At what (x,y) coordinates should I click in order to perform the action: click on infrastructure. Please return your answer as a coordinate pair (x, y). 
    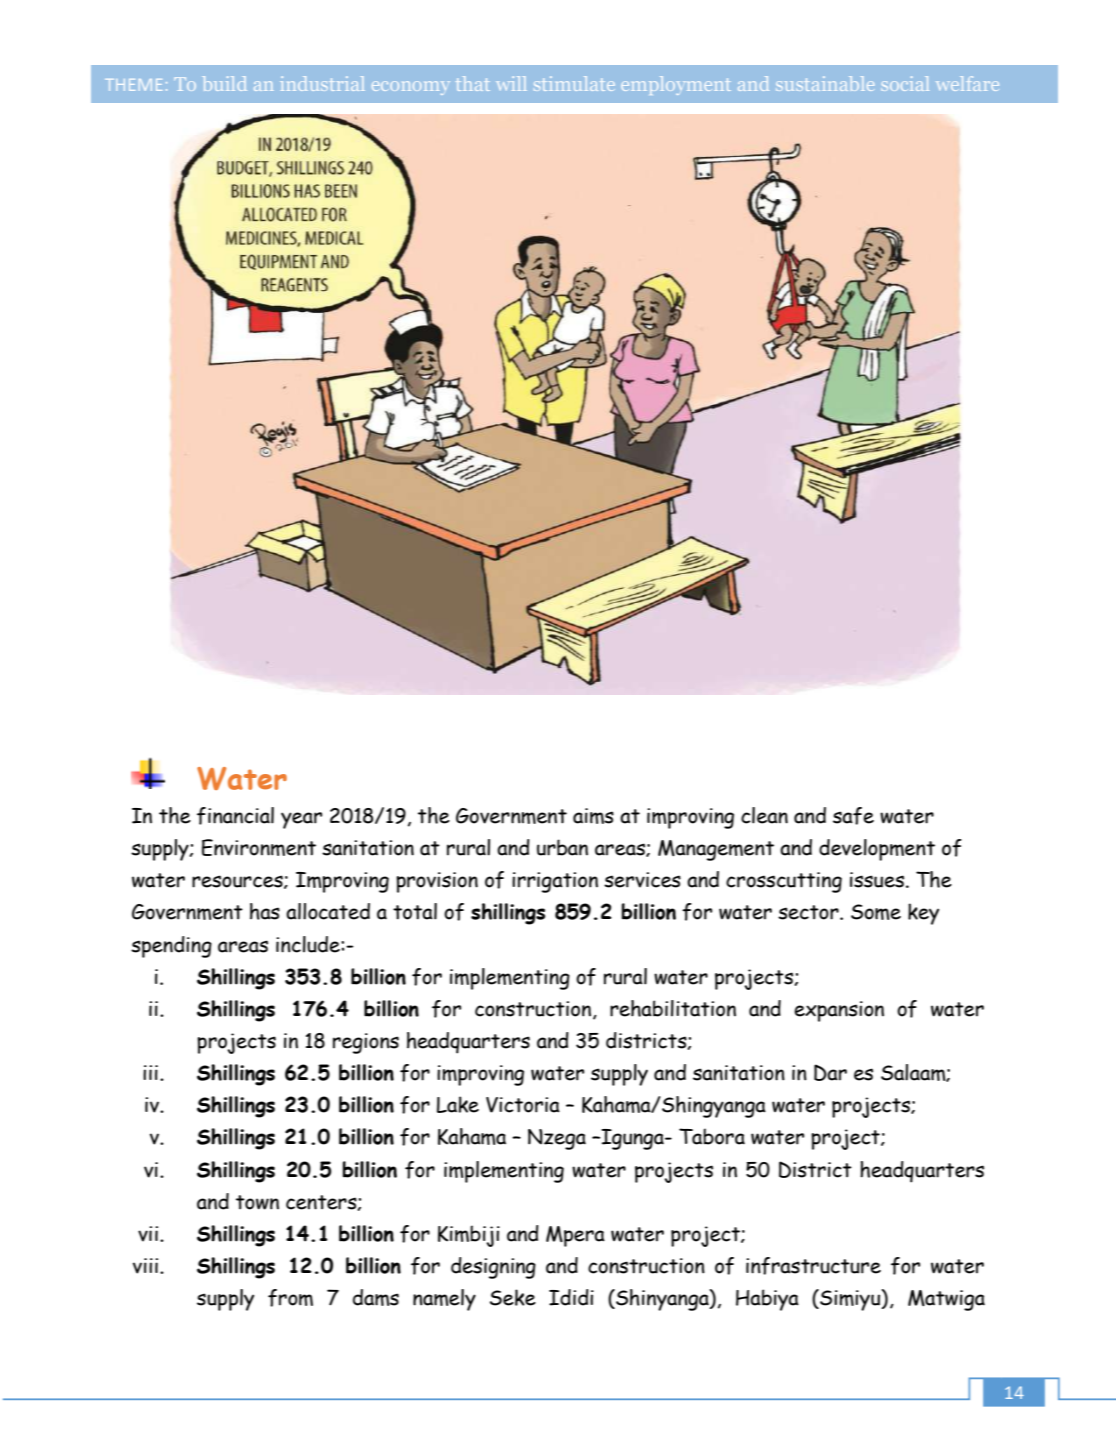
    Looking at the image, I should click on (813, 1266).
